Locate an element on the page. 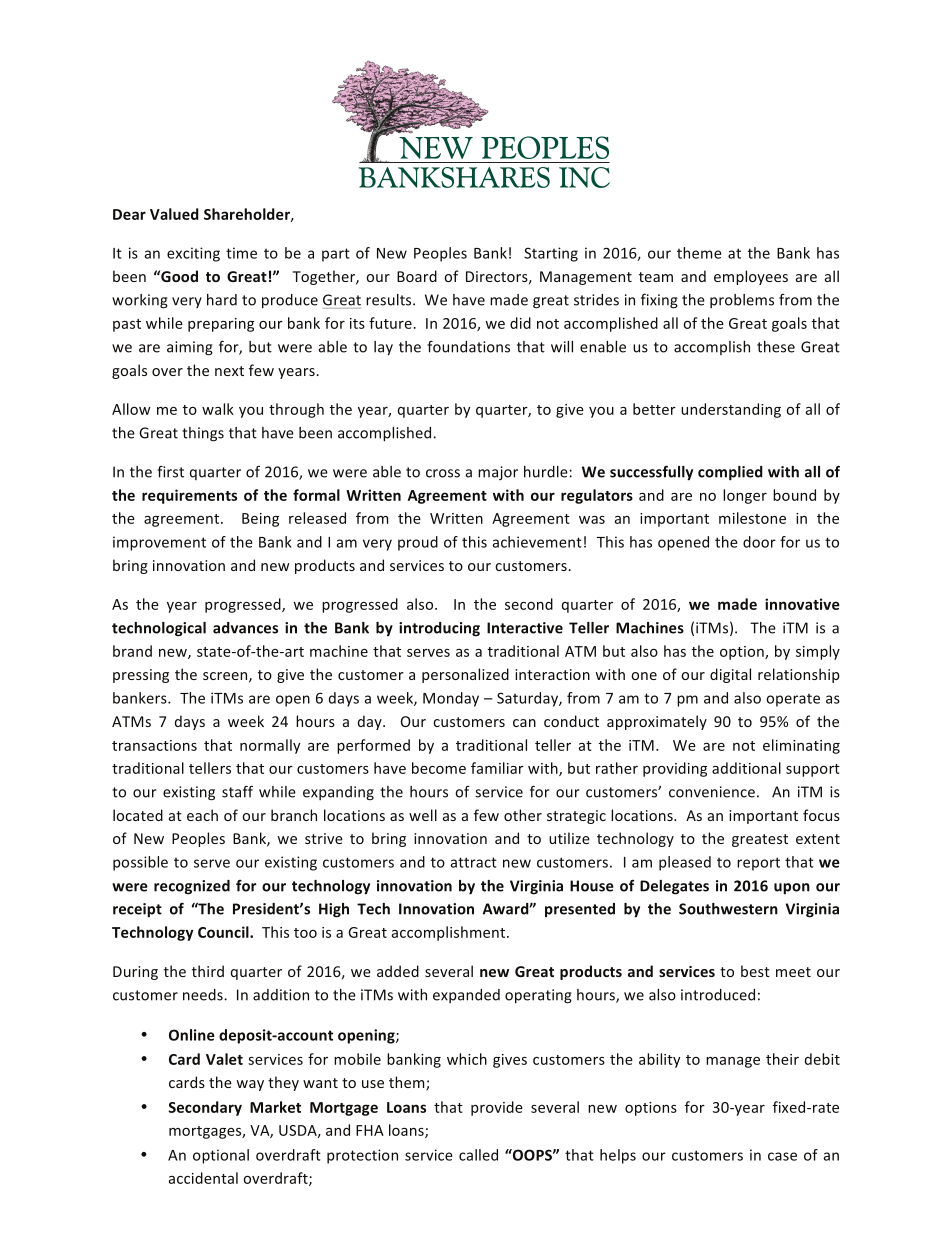  advances is located at coordinates (245, 628).
